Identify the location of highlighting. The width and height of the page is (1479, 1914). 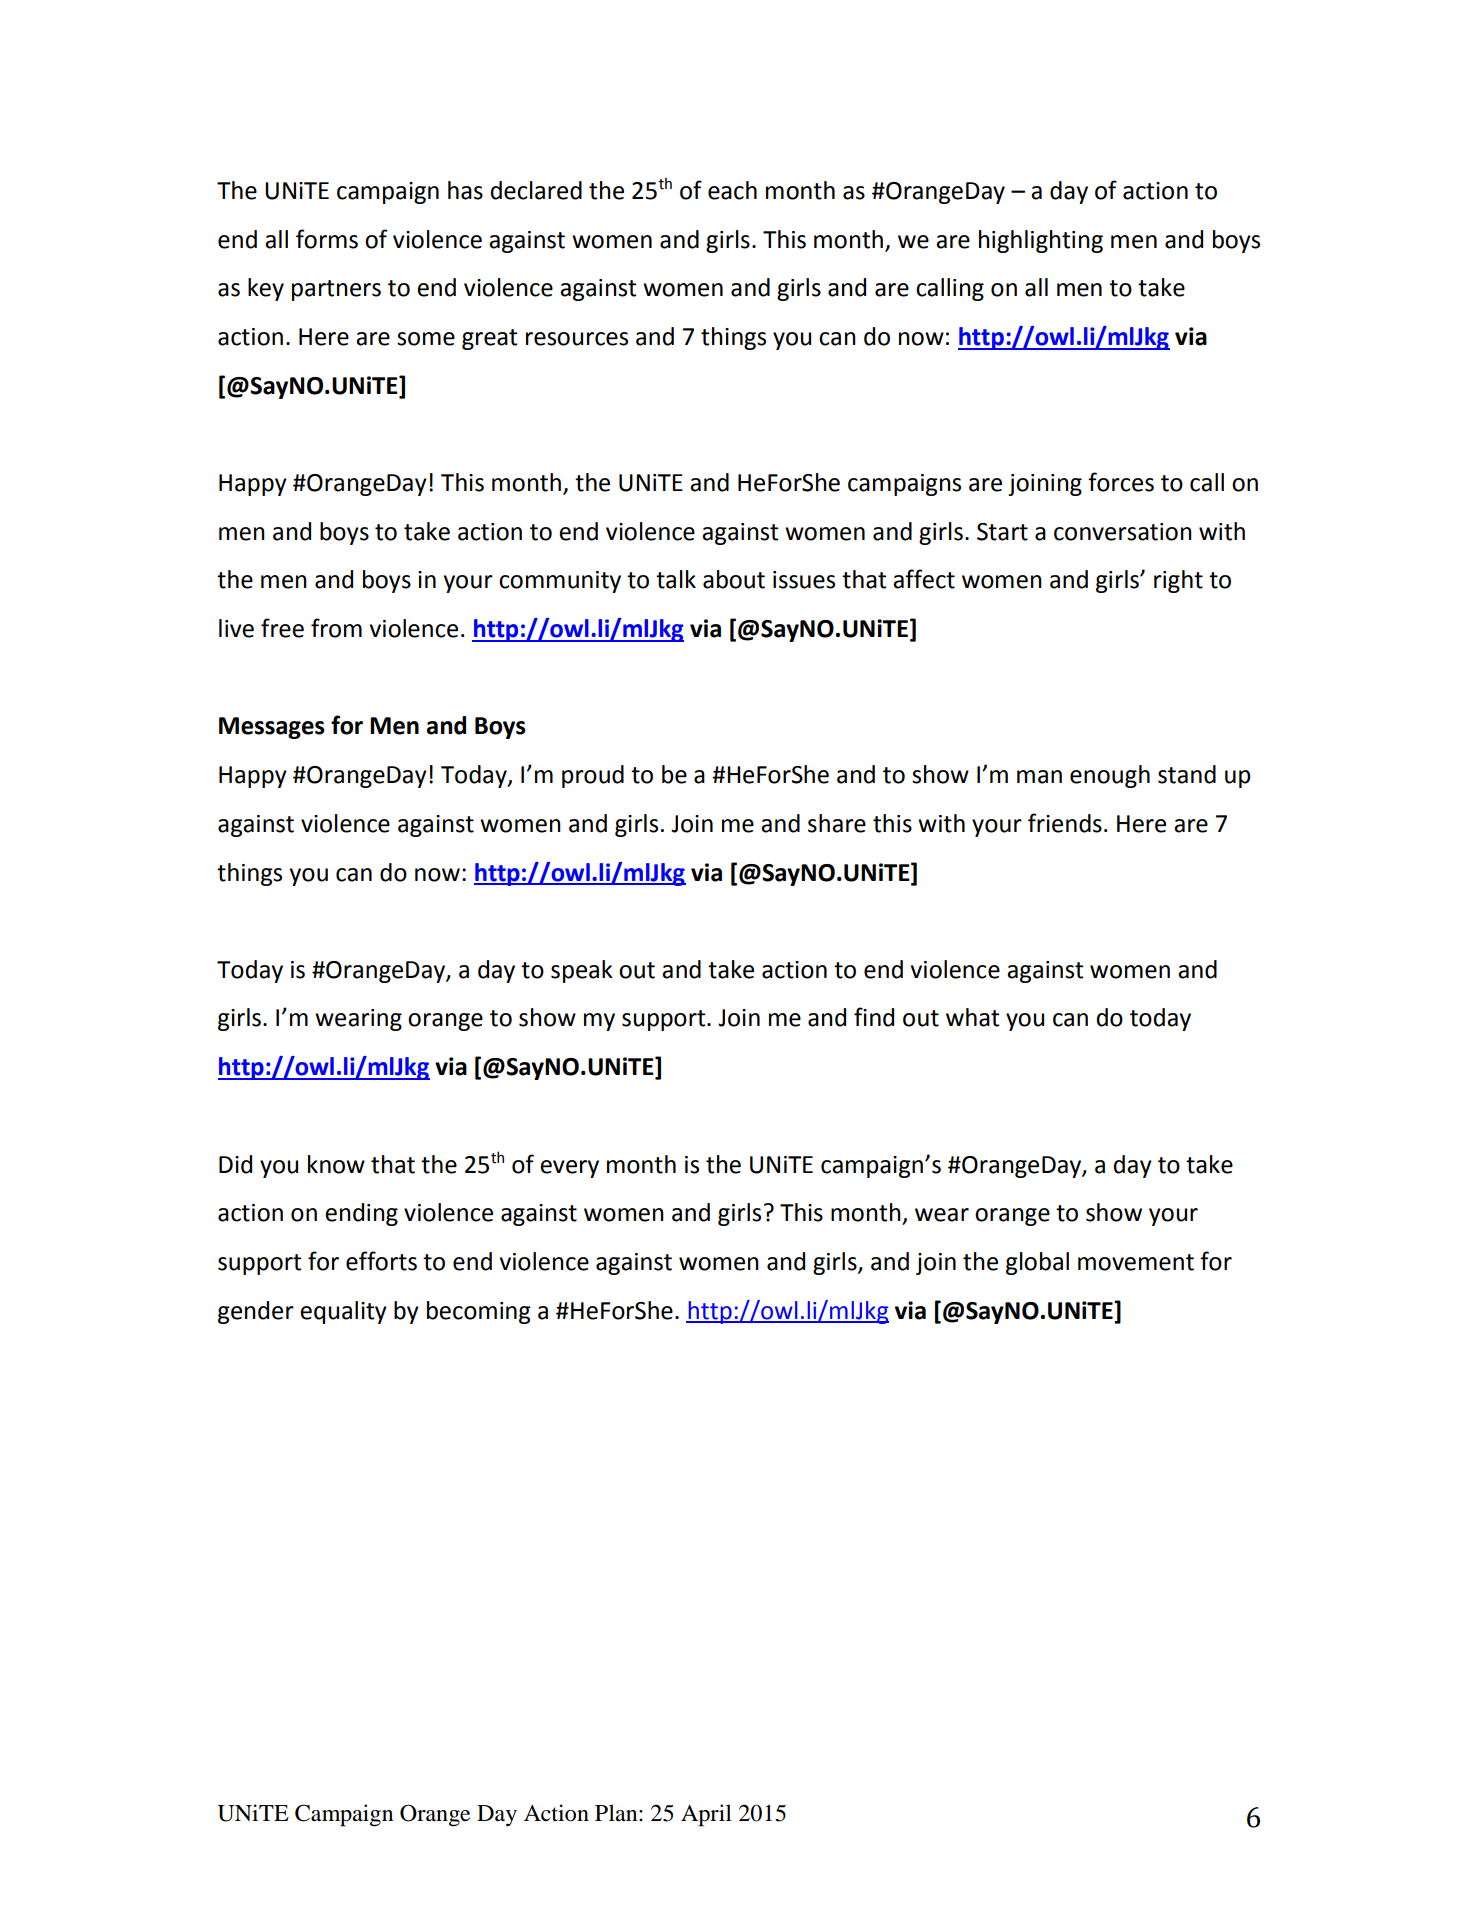
(1041, 241).
